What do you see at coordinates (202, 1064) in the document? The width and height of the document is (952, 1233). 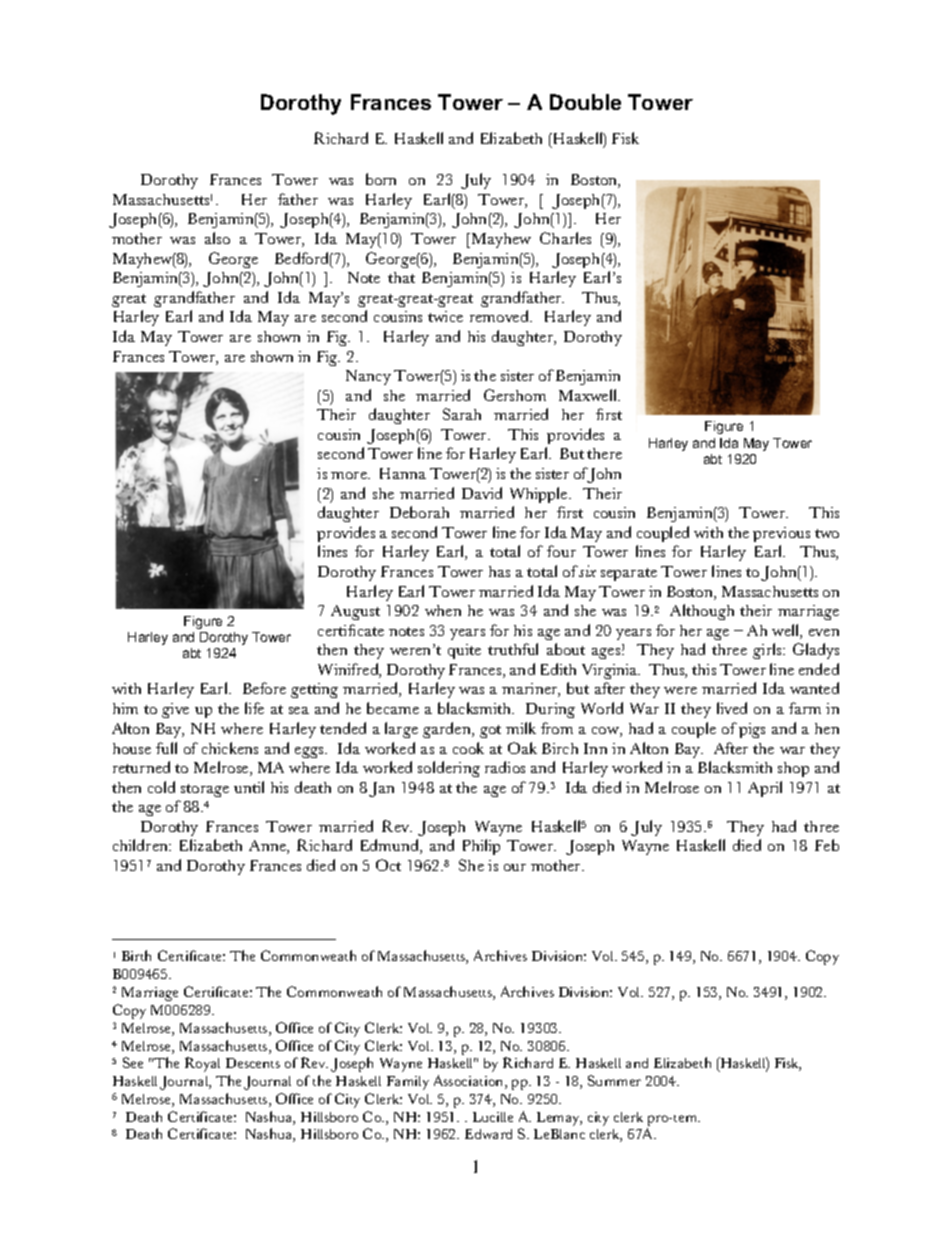 I see `Royal` at bounding box center [202, 1064].
